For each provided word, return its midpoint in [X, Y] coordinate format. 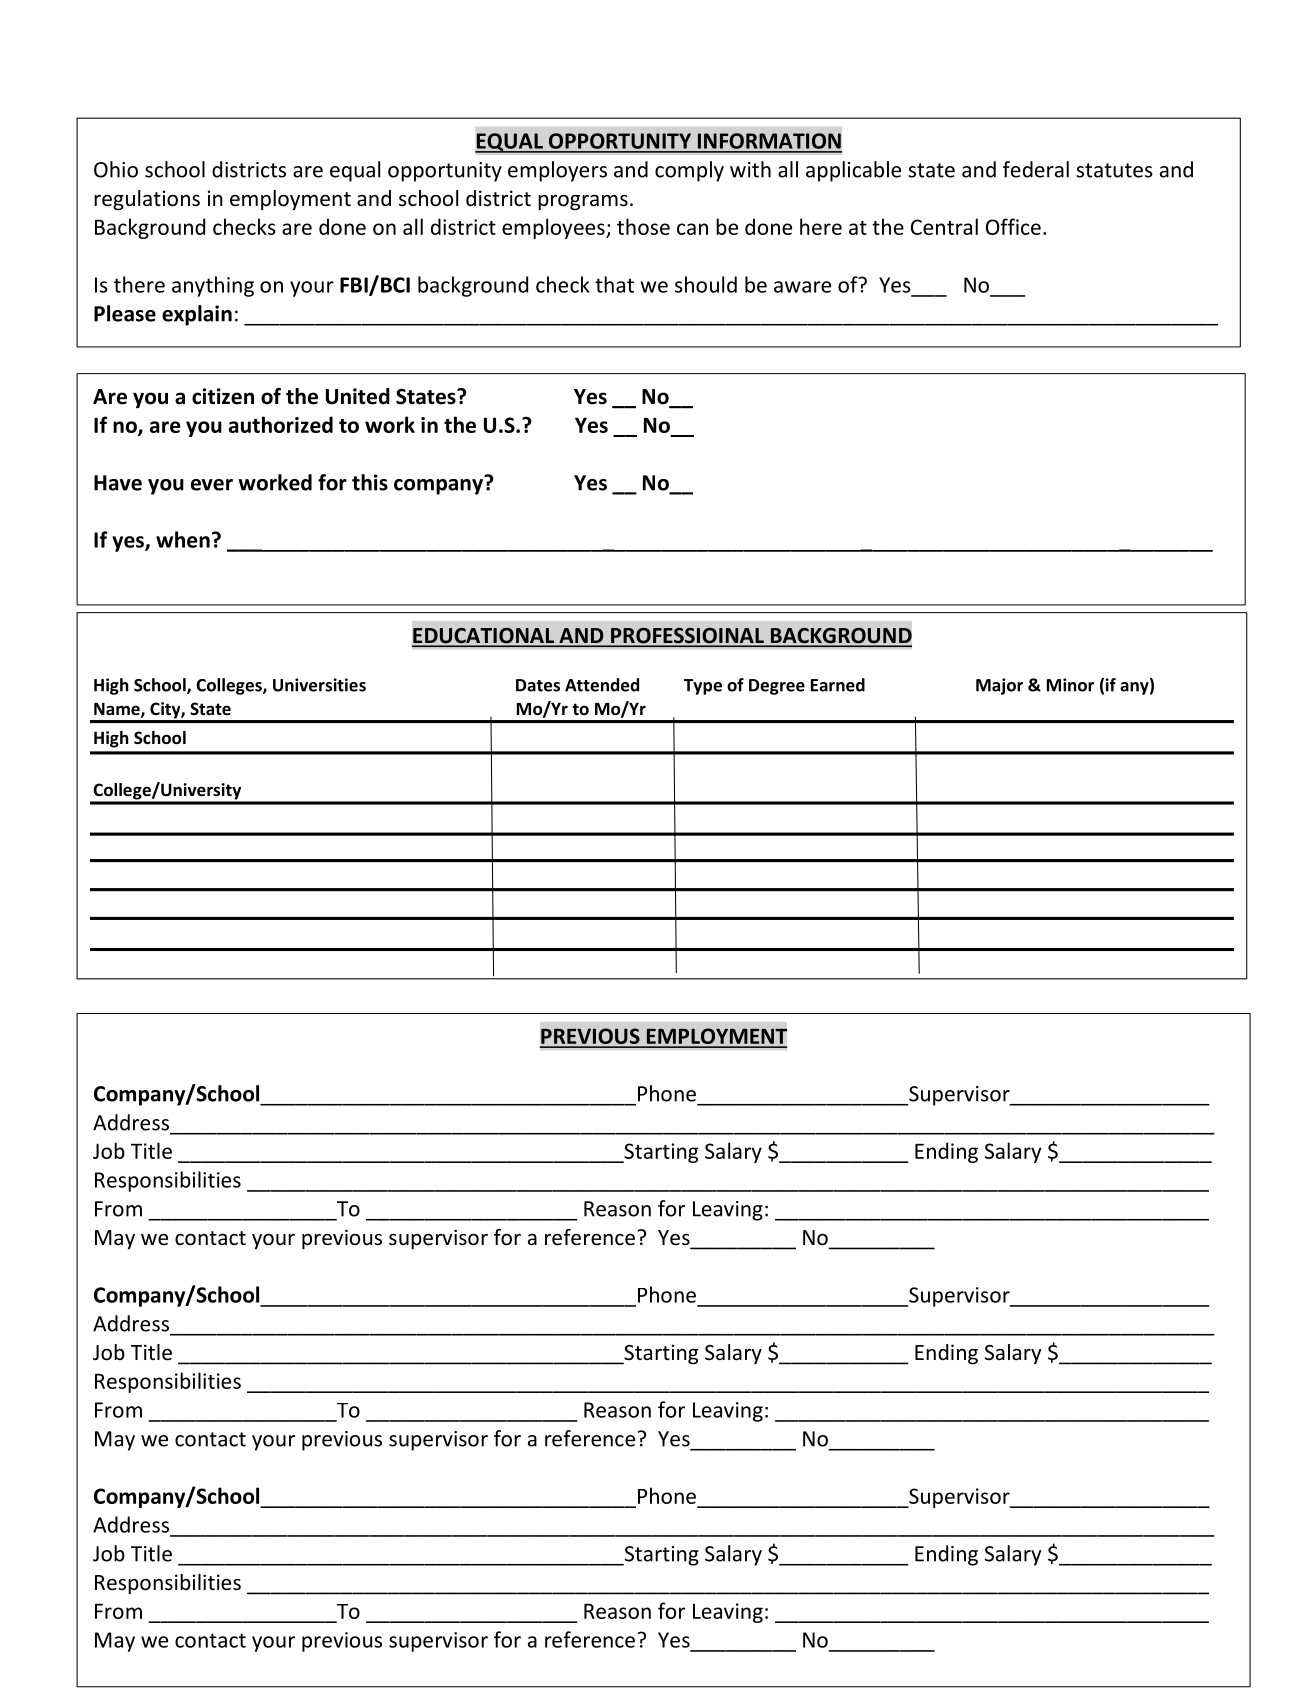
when [183, 539]
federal [1036, 169]
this [370, 482]
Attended [602, 685]
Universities [319, 685]
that [614, 284]
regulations [147, 200]
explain [197, 315]
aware [802, 287]
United [358, 396]
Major [999, 686]
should [706, 284]
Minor [1070, 685]
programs [583, 203]
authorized [281, 424]
